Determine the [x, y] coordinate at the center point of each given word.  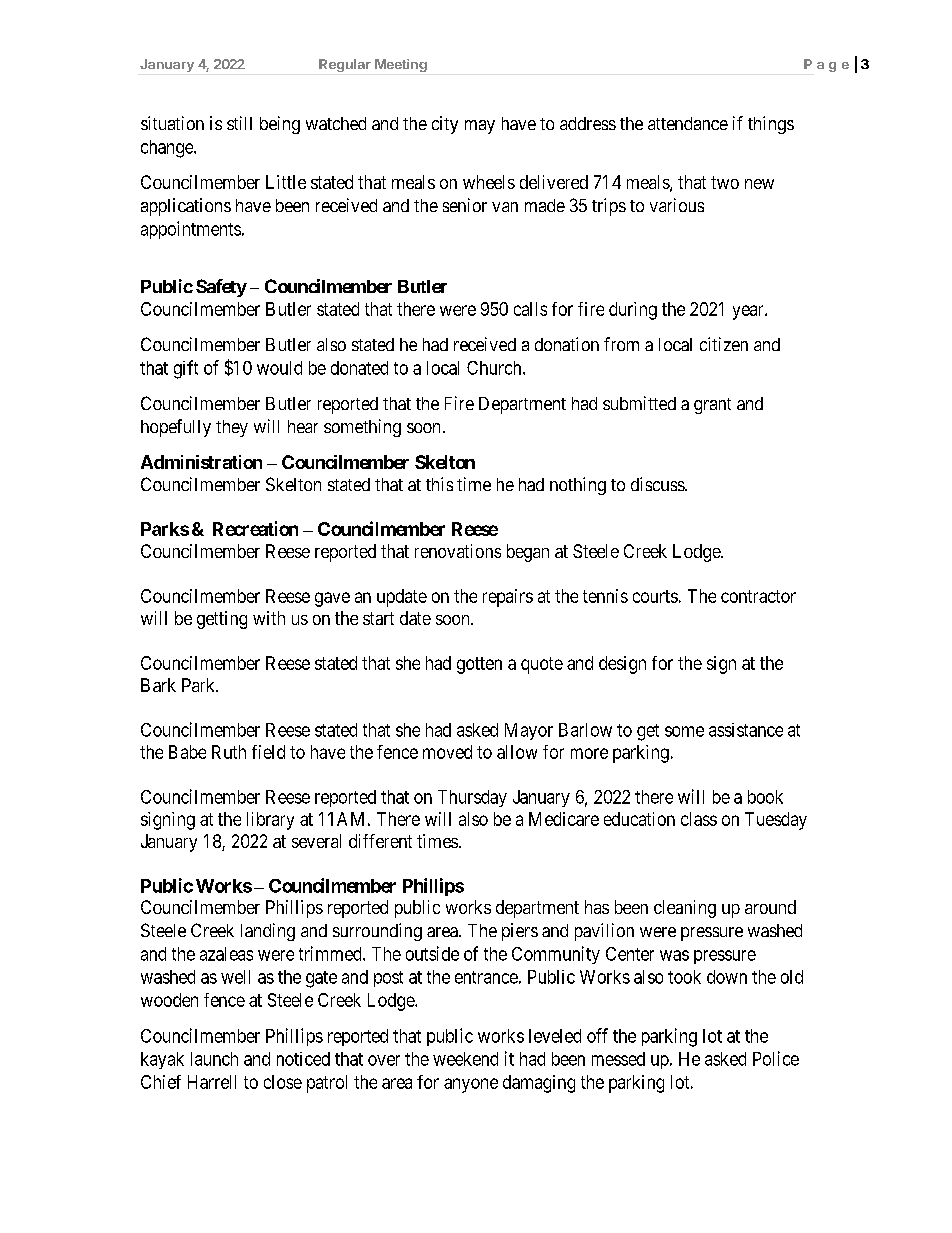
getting [222, 620]
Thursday [472, 798]
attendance [688, 123]
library [270, 821]
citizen [724, 344]
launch [214, 1059]
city [445, 125]
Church [495, 368]
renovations [458, 551]
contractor [758, 596]
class [699, 819]
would [279, 368]
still [239, 123]
